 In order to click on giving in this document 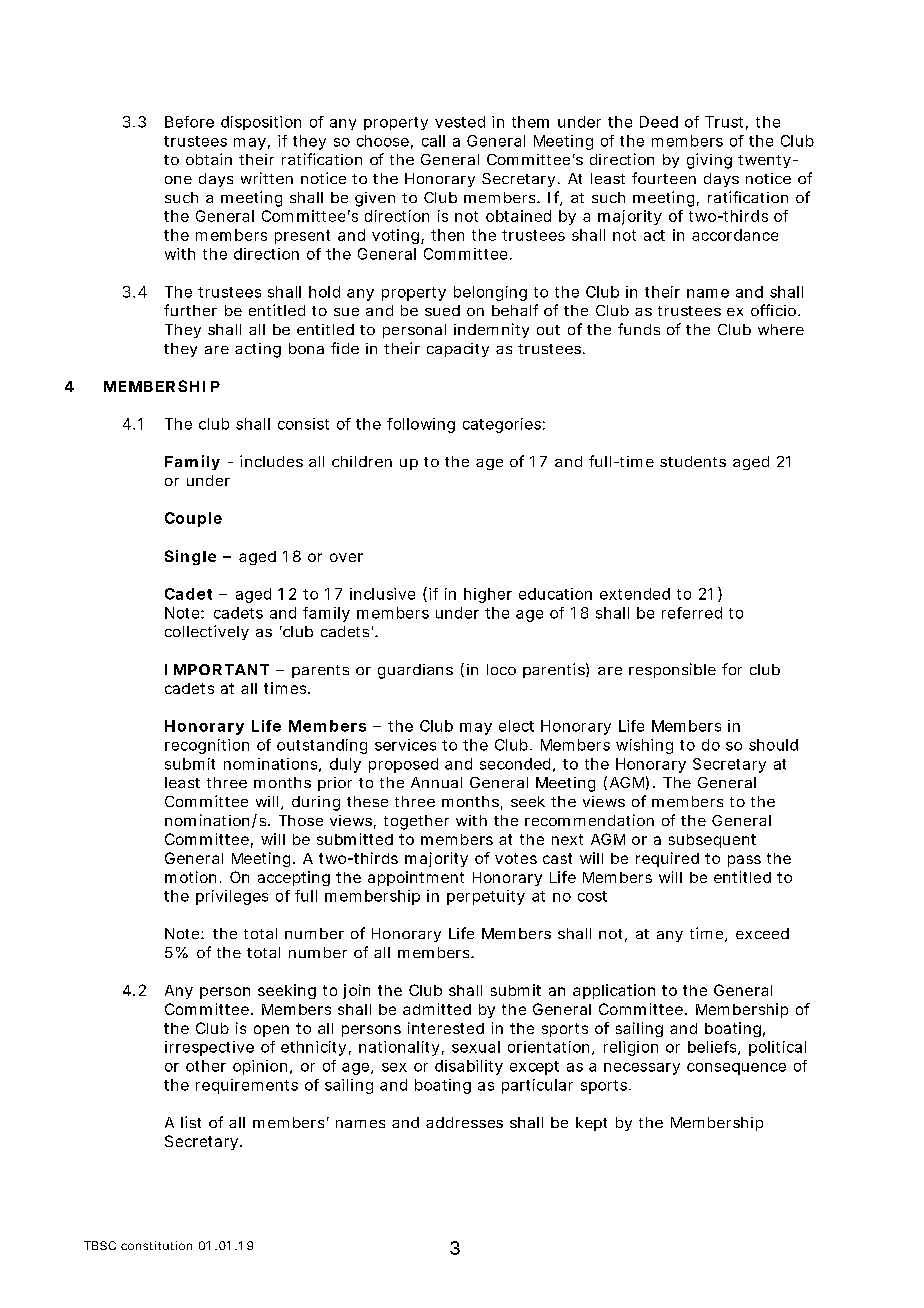, I will do `click(709, 161)`.
